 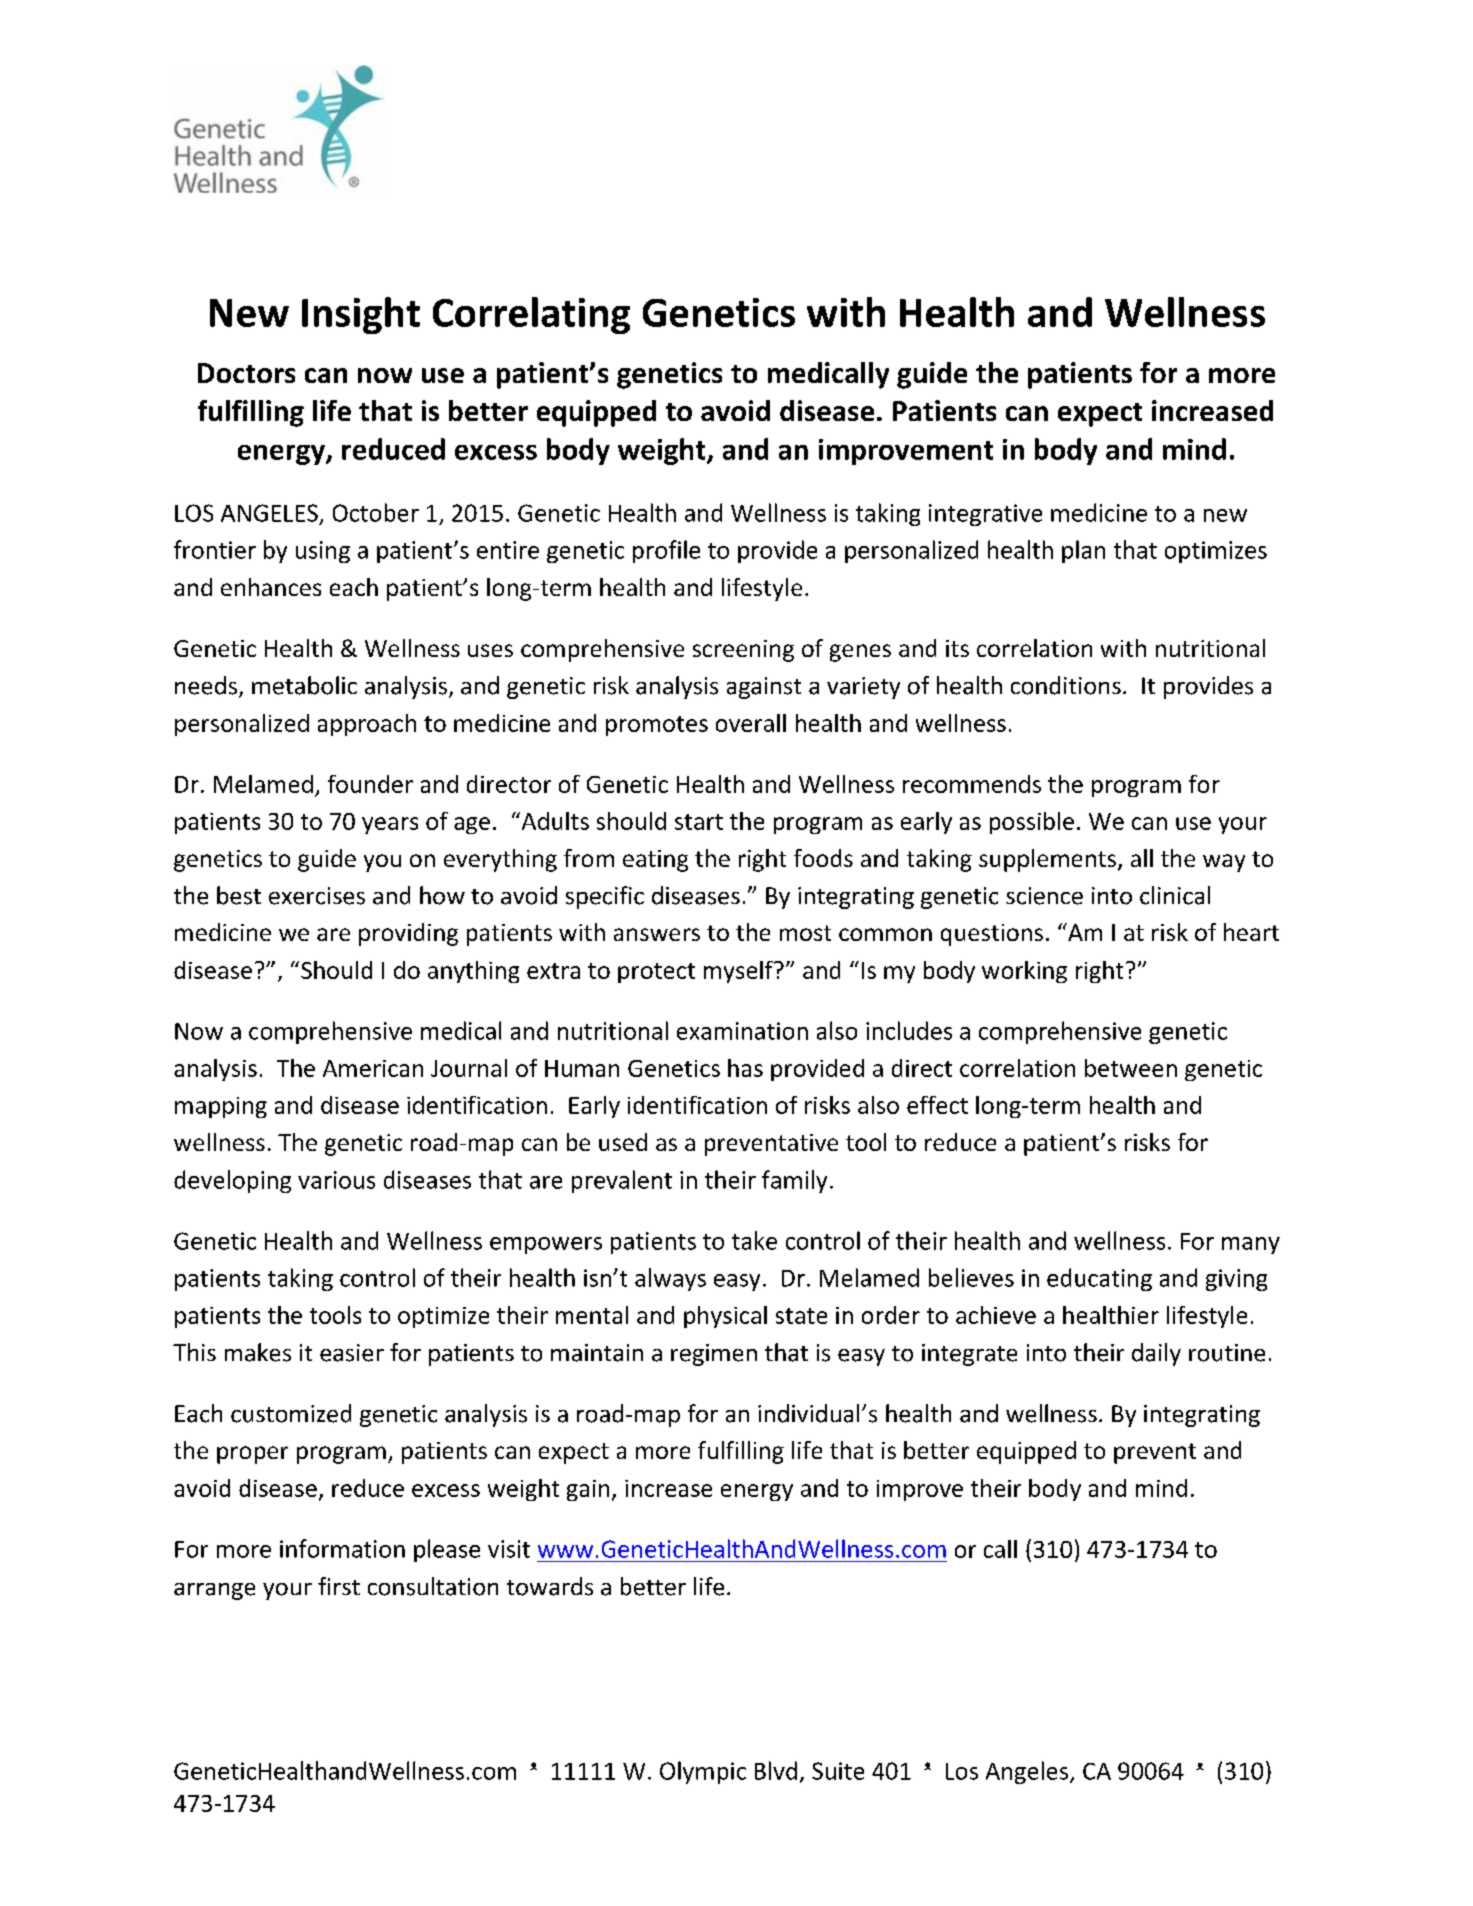 I want to click on always, so click(x=670, y=1279).
